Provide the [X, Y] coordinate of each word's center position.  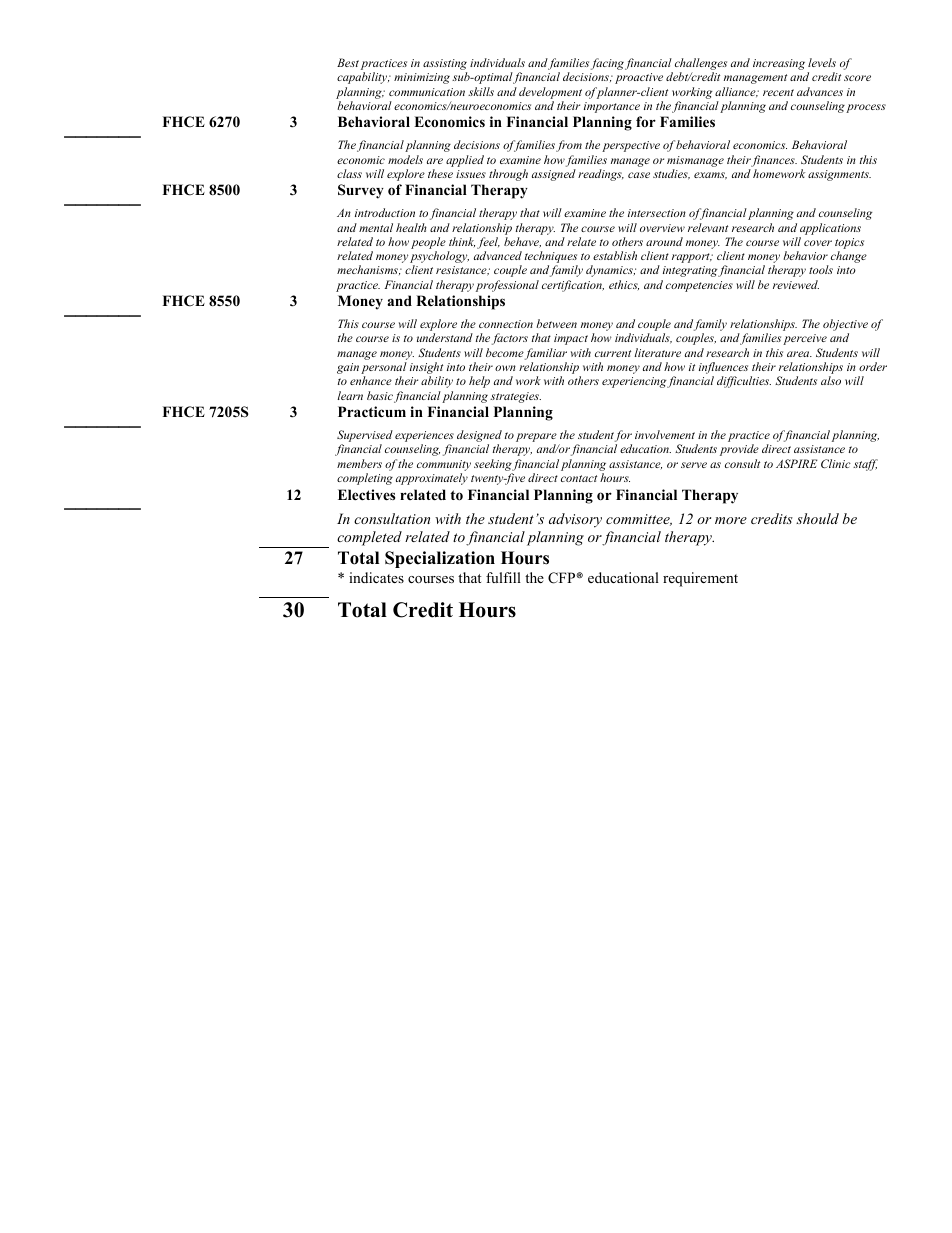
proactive [639, 78]
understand [445, 337]
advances [820, 91]
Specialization [440, 559]
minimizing [422, 78]
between [556, 323]
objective [845, 326]
